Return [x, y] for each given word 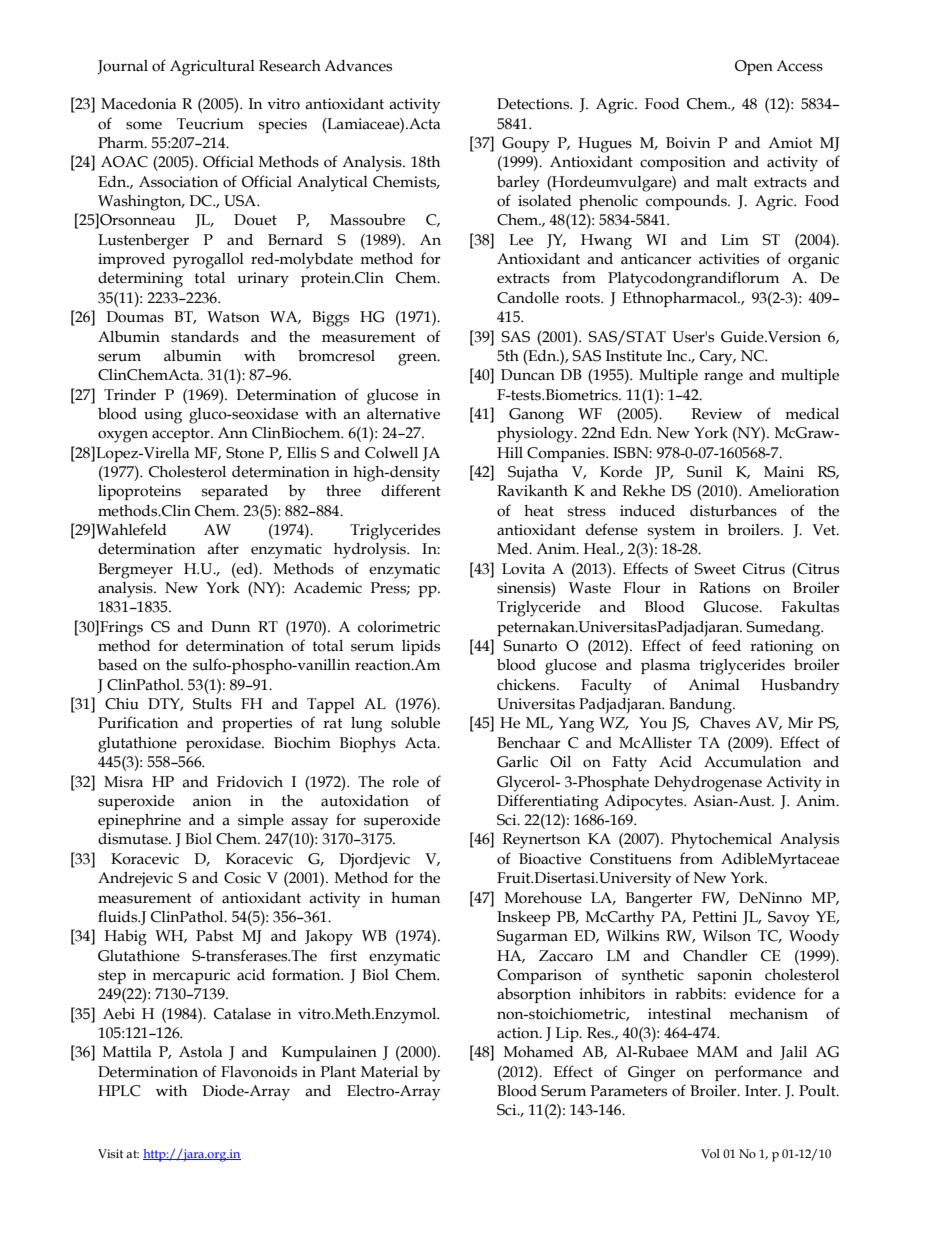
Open [754, 67]
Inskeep [523, 918]
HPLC [119, 1091]
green [418, 359]
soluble [415, 723]
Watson [233, 317]
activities [729, 259]
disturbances [733, 511]
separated [235, 492]
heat [539, 511]
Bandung [701, 706]
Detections [534, 104]
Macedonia [139, 104]
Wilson [727, 936]
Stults [212, 704]
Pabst [215, 936]
